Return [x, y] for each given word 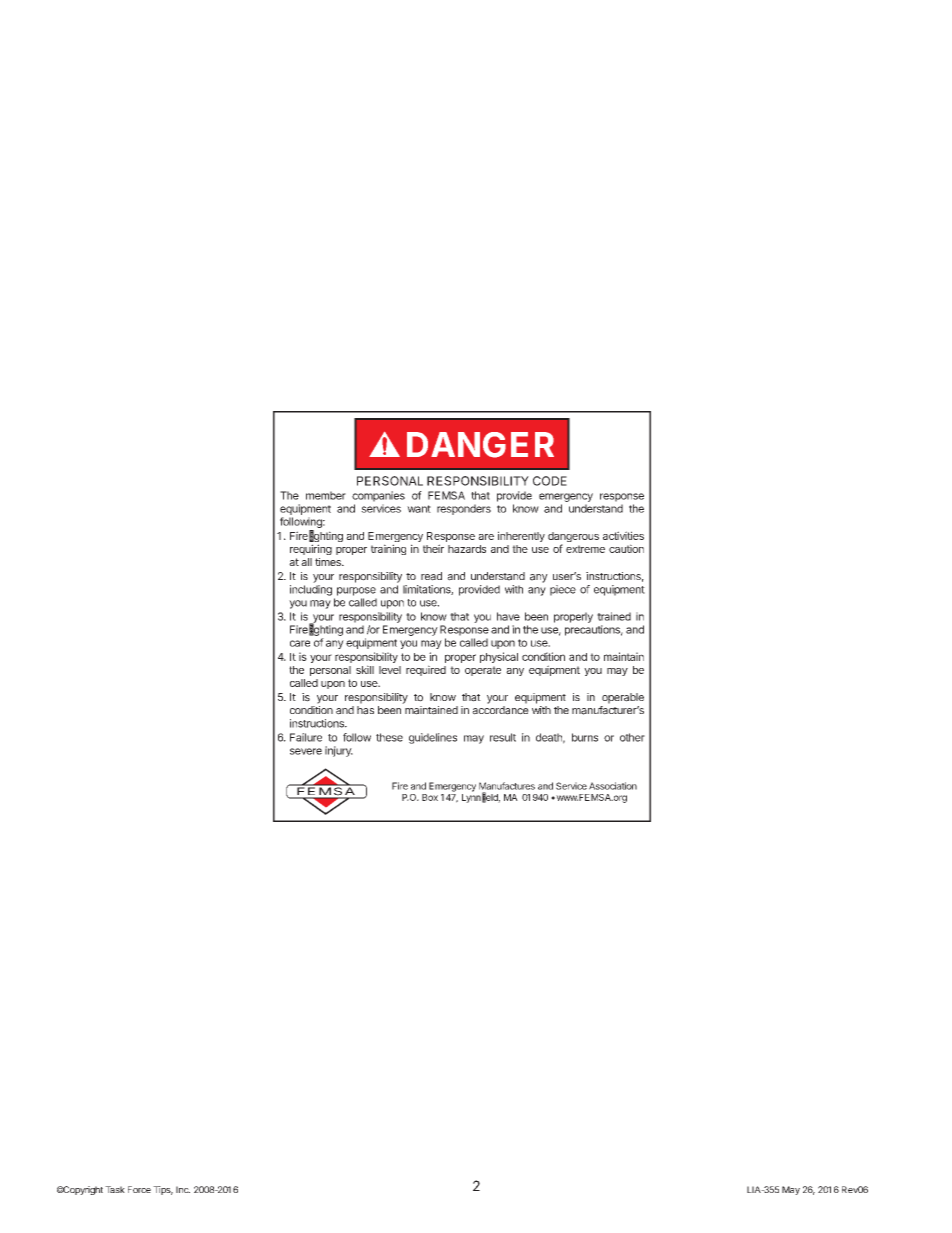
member [326, 495]
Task [115, 1189]
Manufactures [507, 786]
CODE [550, 481]
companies [378, 496]
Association [613, 786]
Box [430, 797]
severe [306, 751]
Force [139, 1189]
